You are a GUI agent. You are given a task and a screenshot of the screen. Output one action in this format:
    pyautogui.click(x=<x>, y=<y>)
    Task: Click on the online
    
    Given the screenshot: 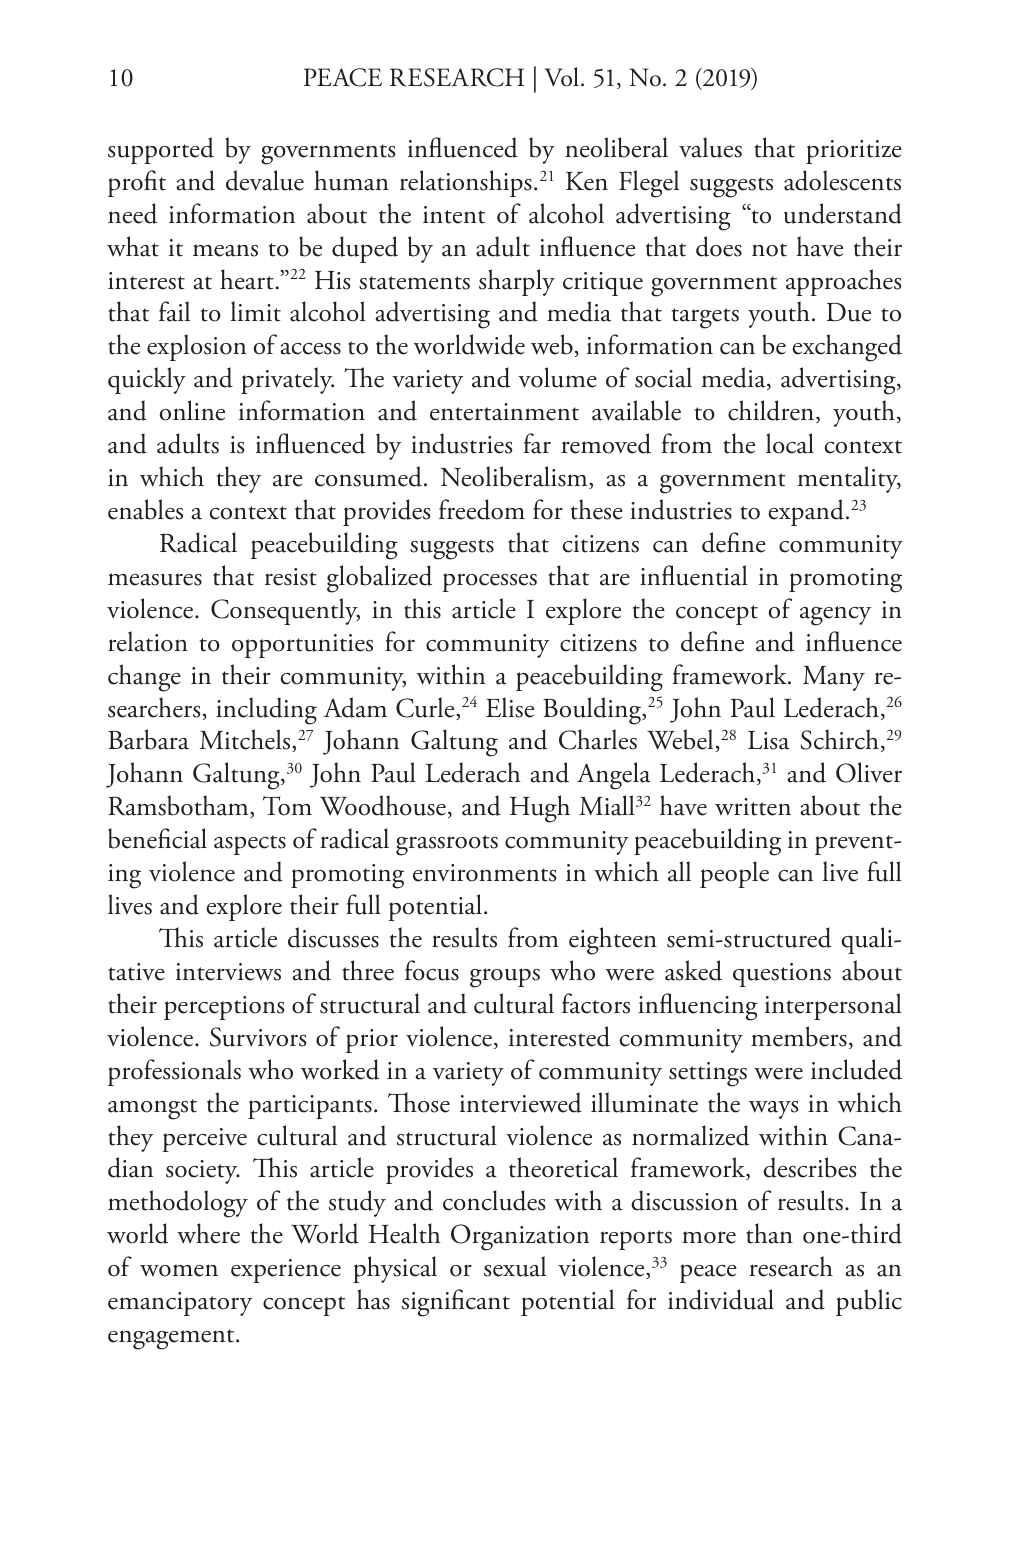 What is the action you would take?
    pyautogui.click(x=192, y=410)
